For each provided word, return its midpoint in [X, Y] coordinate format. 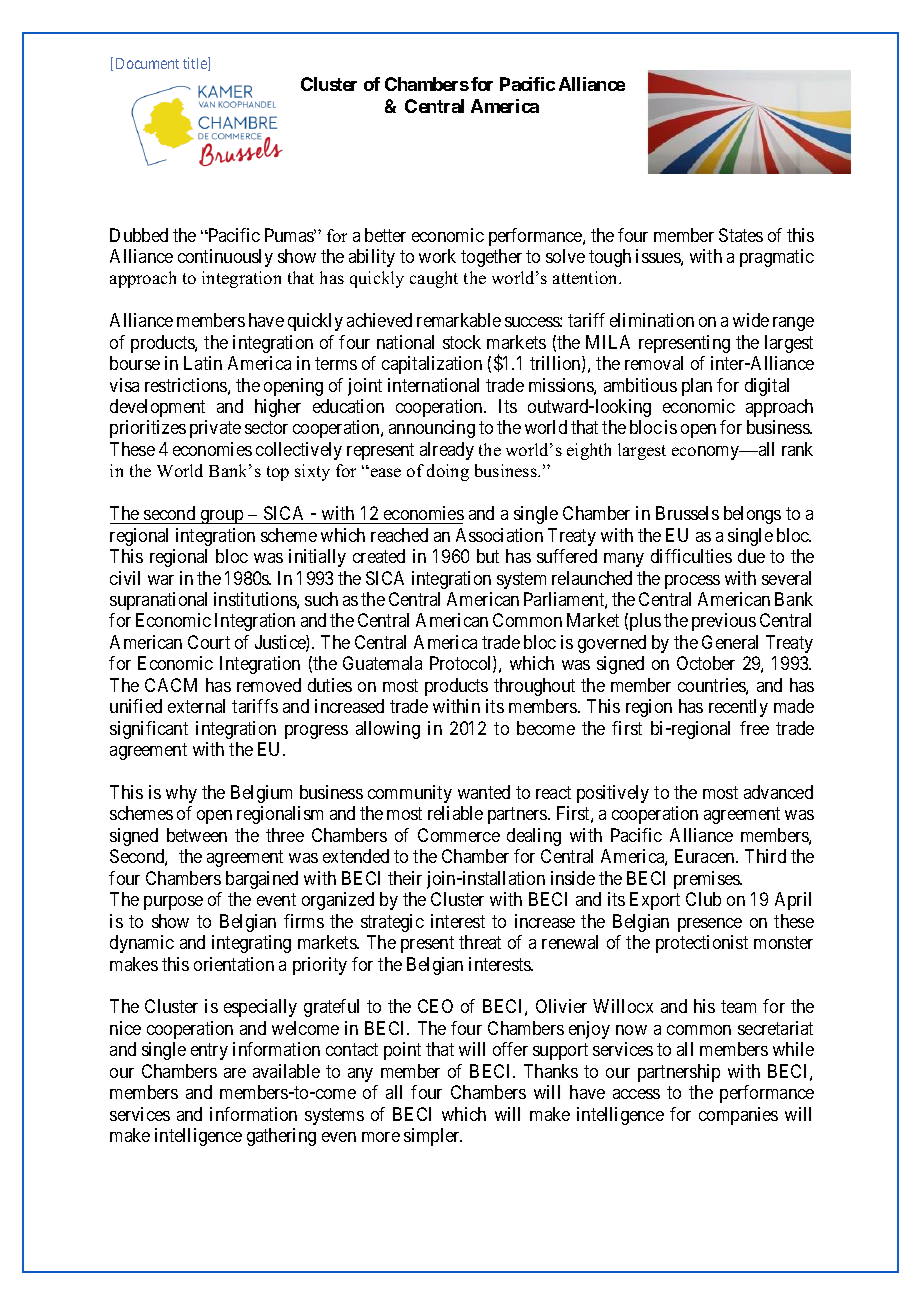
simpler [433, 1137]
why [181, 794]
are [235, 1073]
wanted [484, 792]
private [215, 429]
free [754, 728]
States [741, 235]
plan [697, 387]
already [447, 451]
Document [147, 63]
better [385, 235]
